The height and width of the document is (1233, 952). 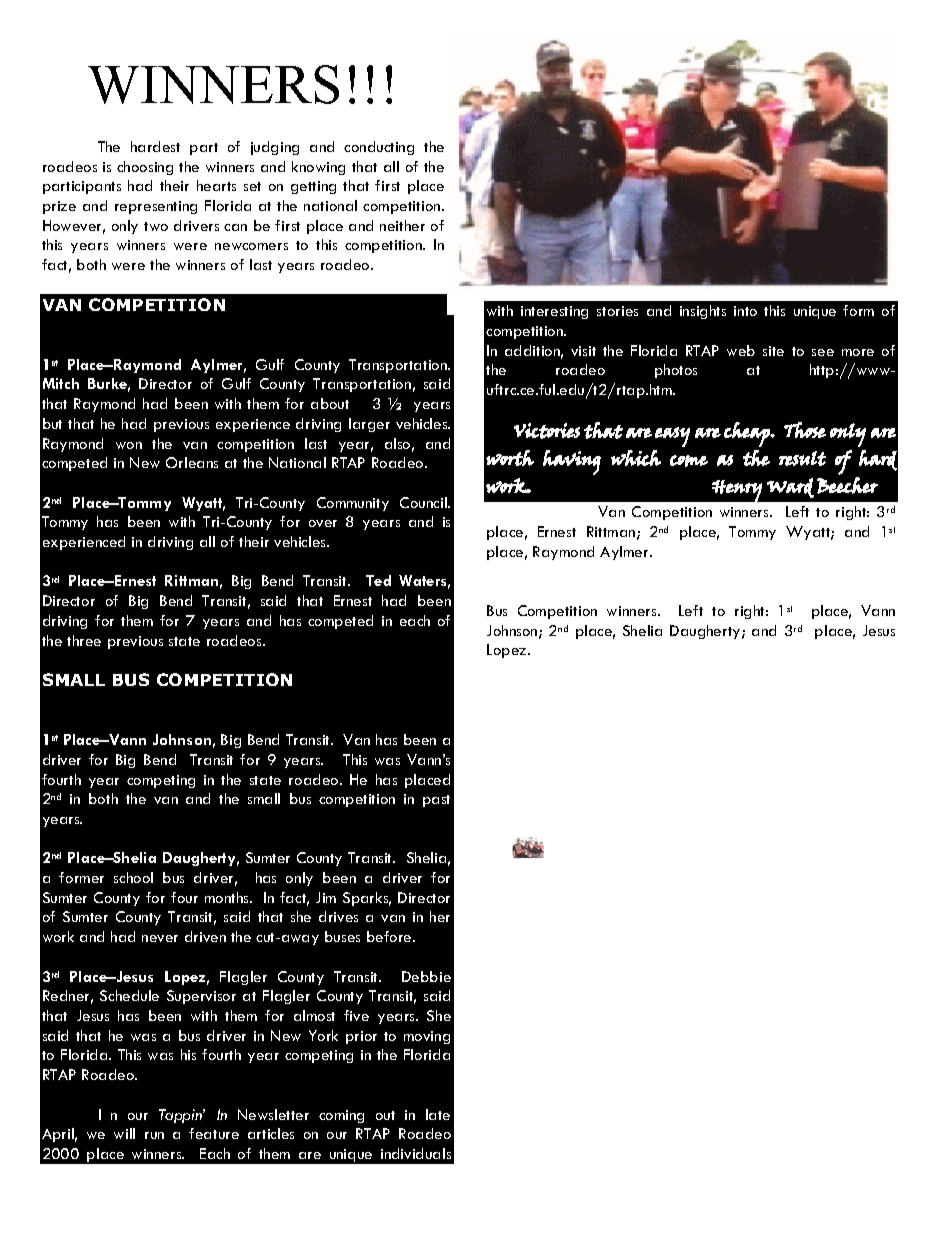 I want to click on into, so click(x=745, y=311).
